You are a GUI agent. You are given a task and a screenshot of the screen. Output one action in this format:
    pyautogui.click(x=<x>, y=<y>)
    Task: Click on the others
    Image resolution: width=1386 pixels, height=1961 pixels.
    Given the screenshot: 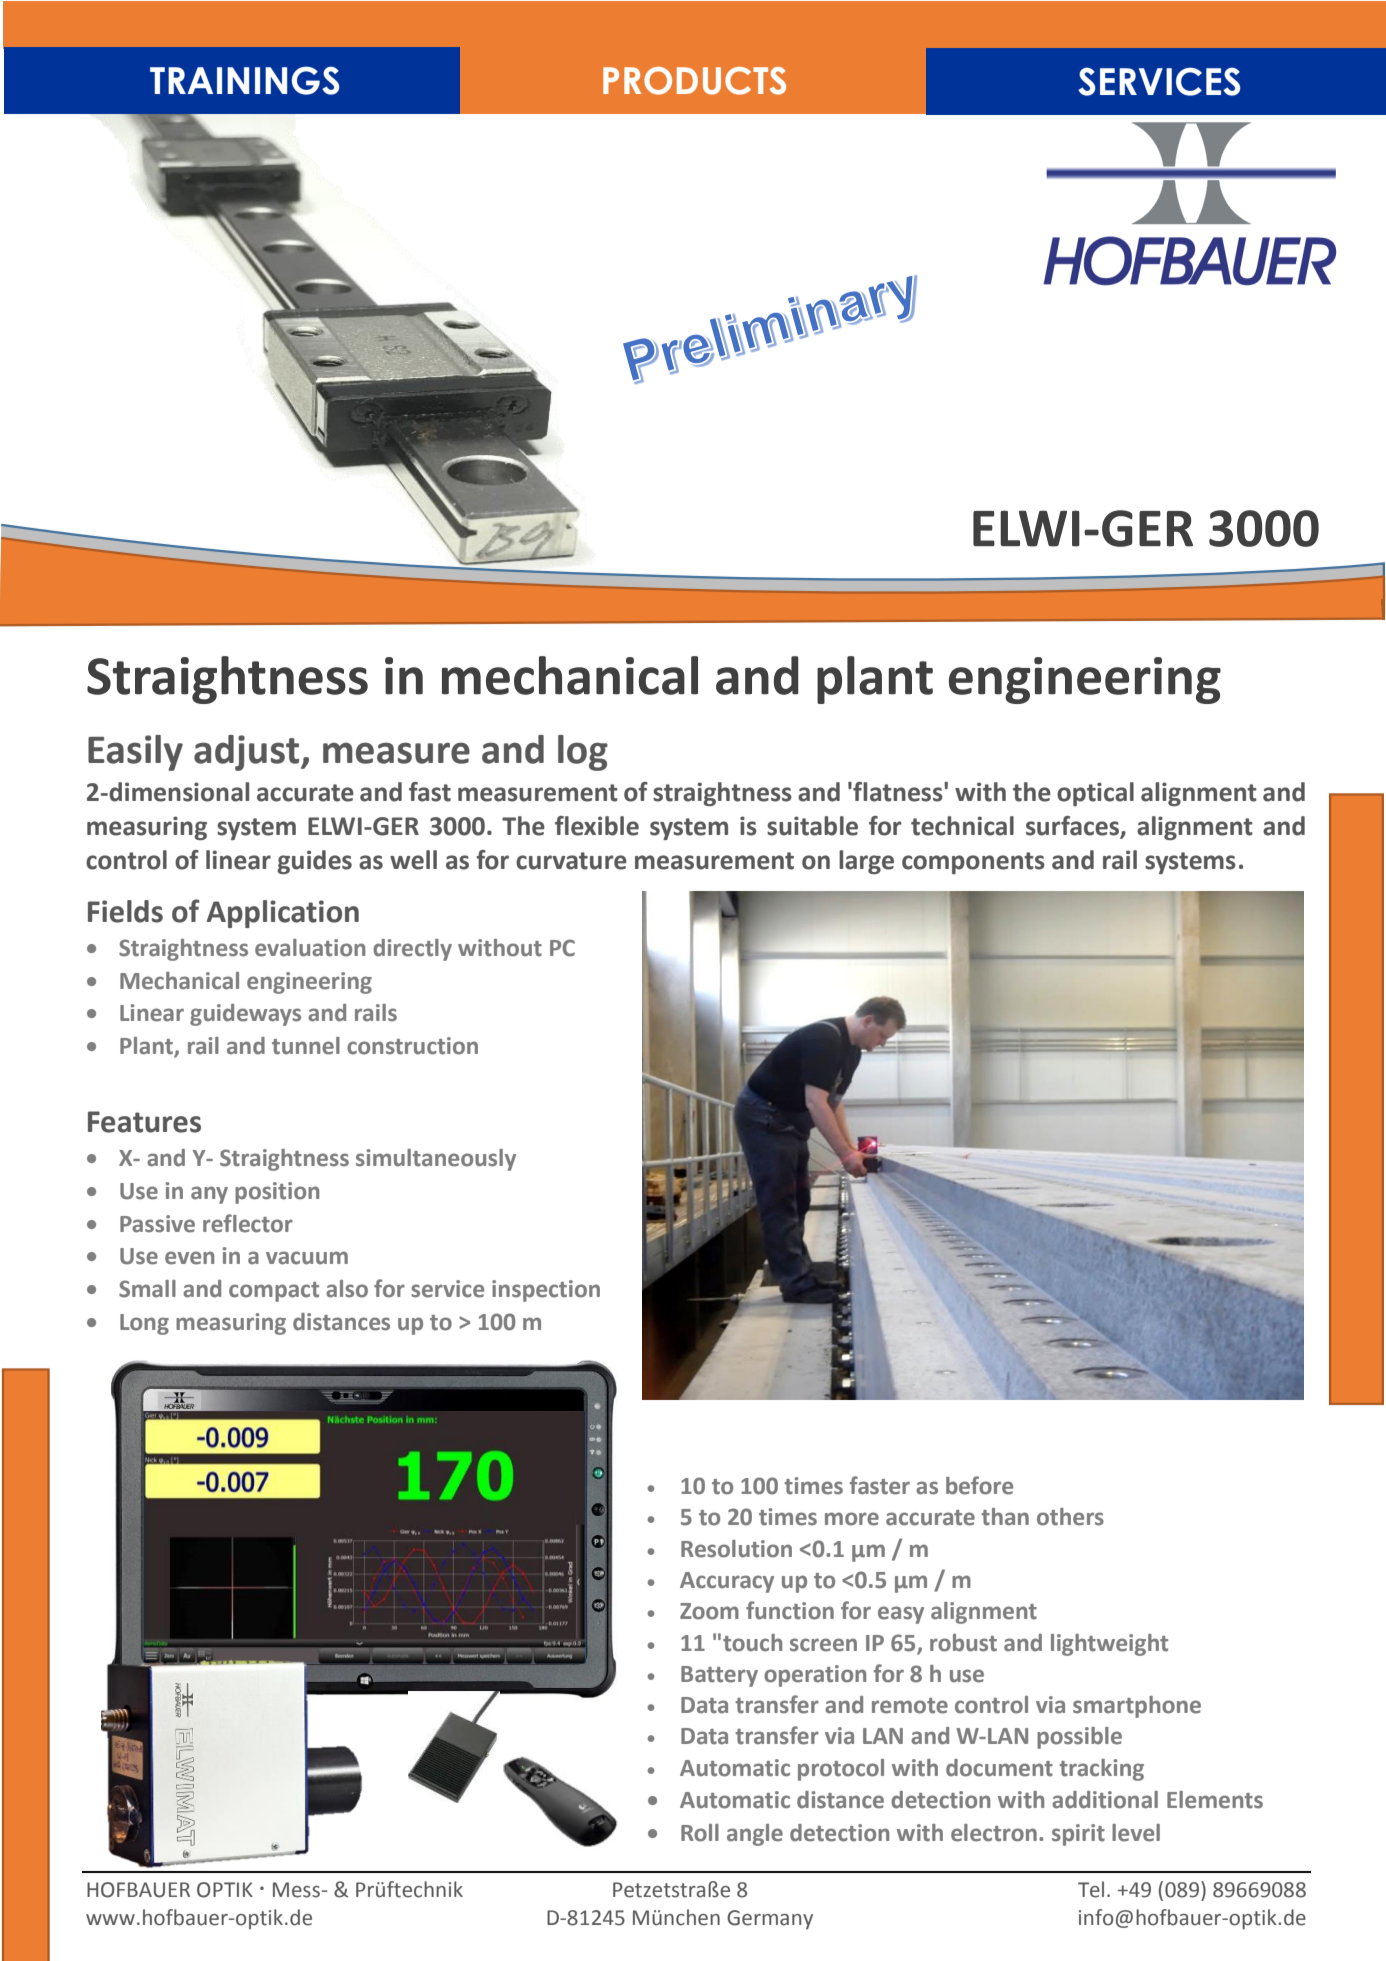 What is the action you would take?
    pyautogui.click(x=1070, y=1517)
